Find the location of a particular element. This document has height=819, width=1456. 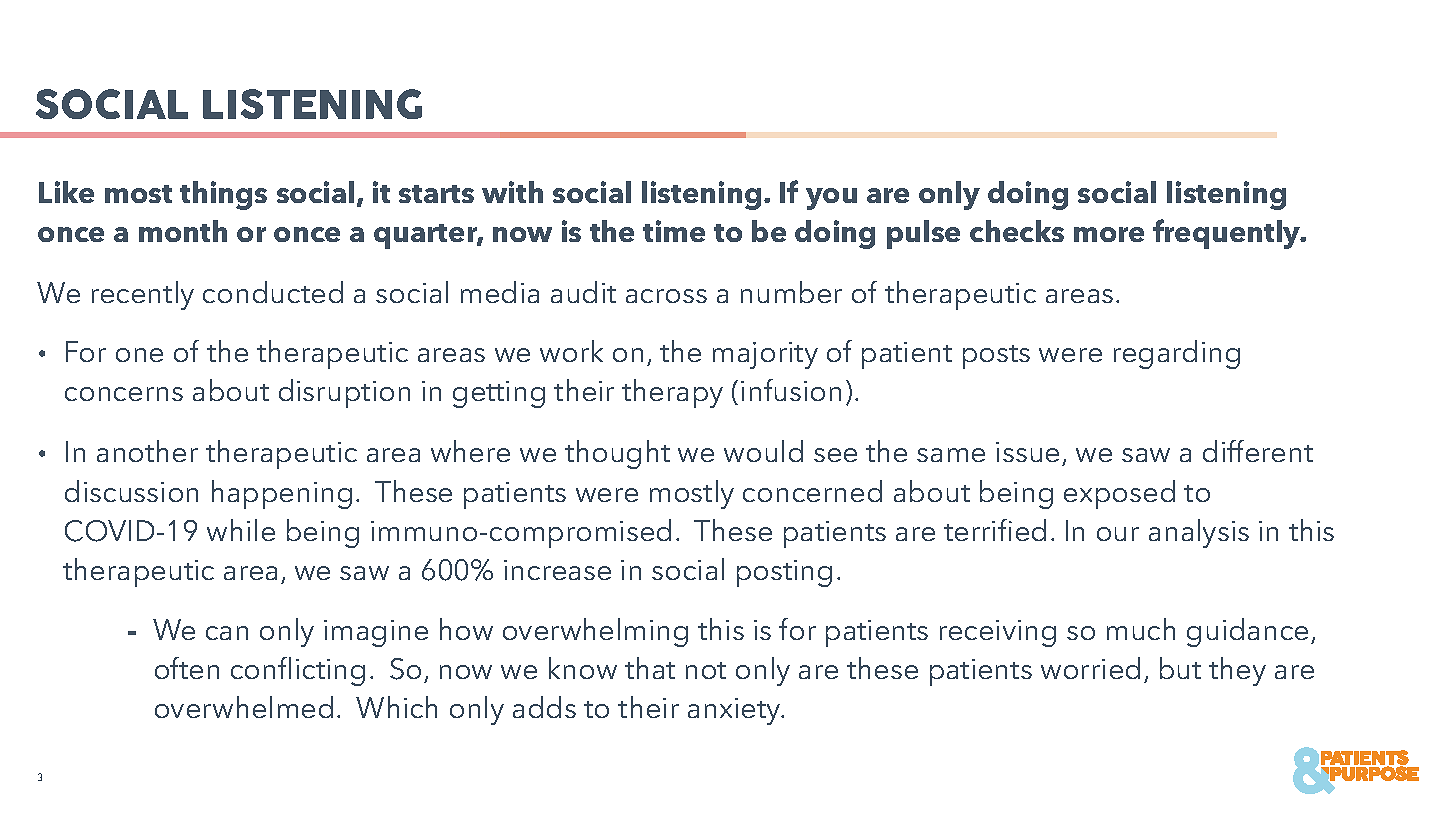

time is located at coordinates (674, 231).
